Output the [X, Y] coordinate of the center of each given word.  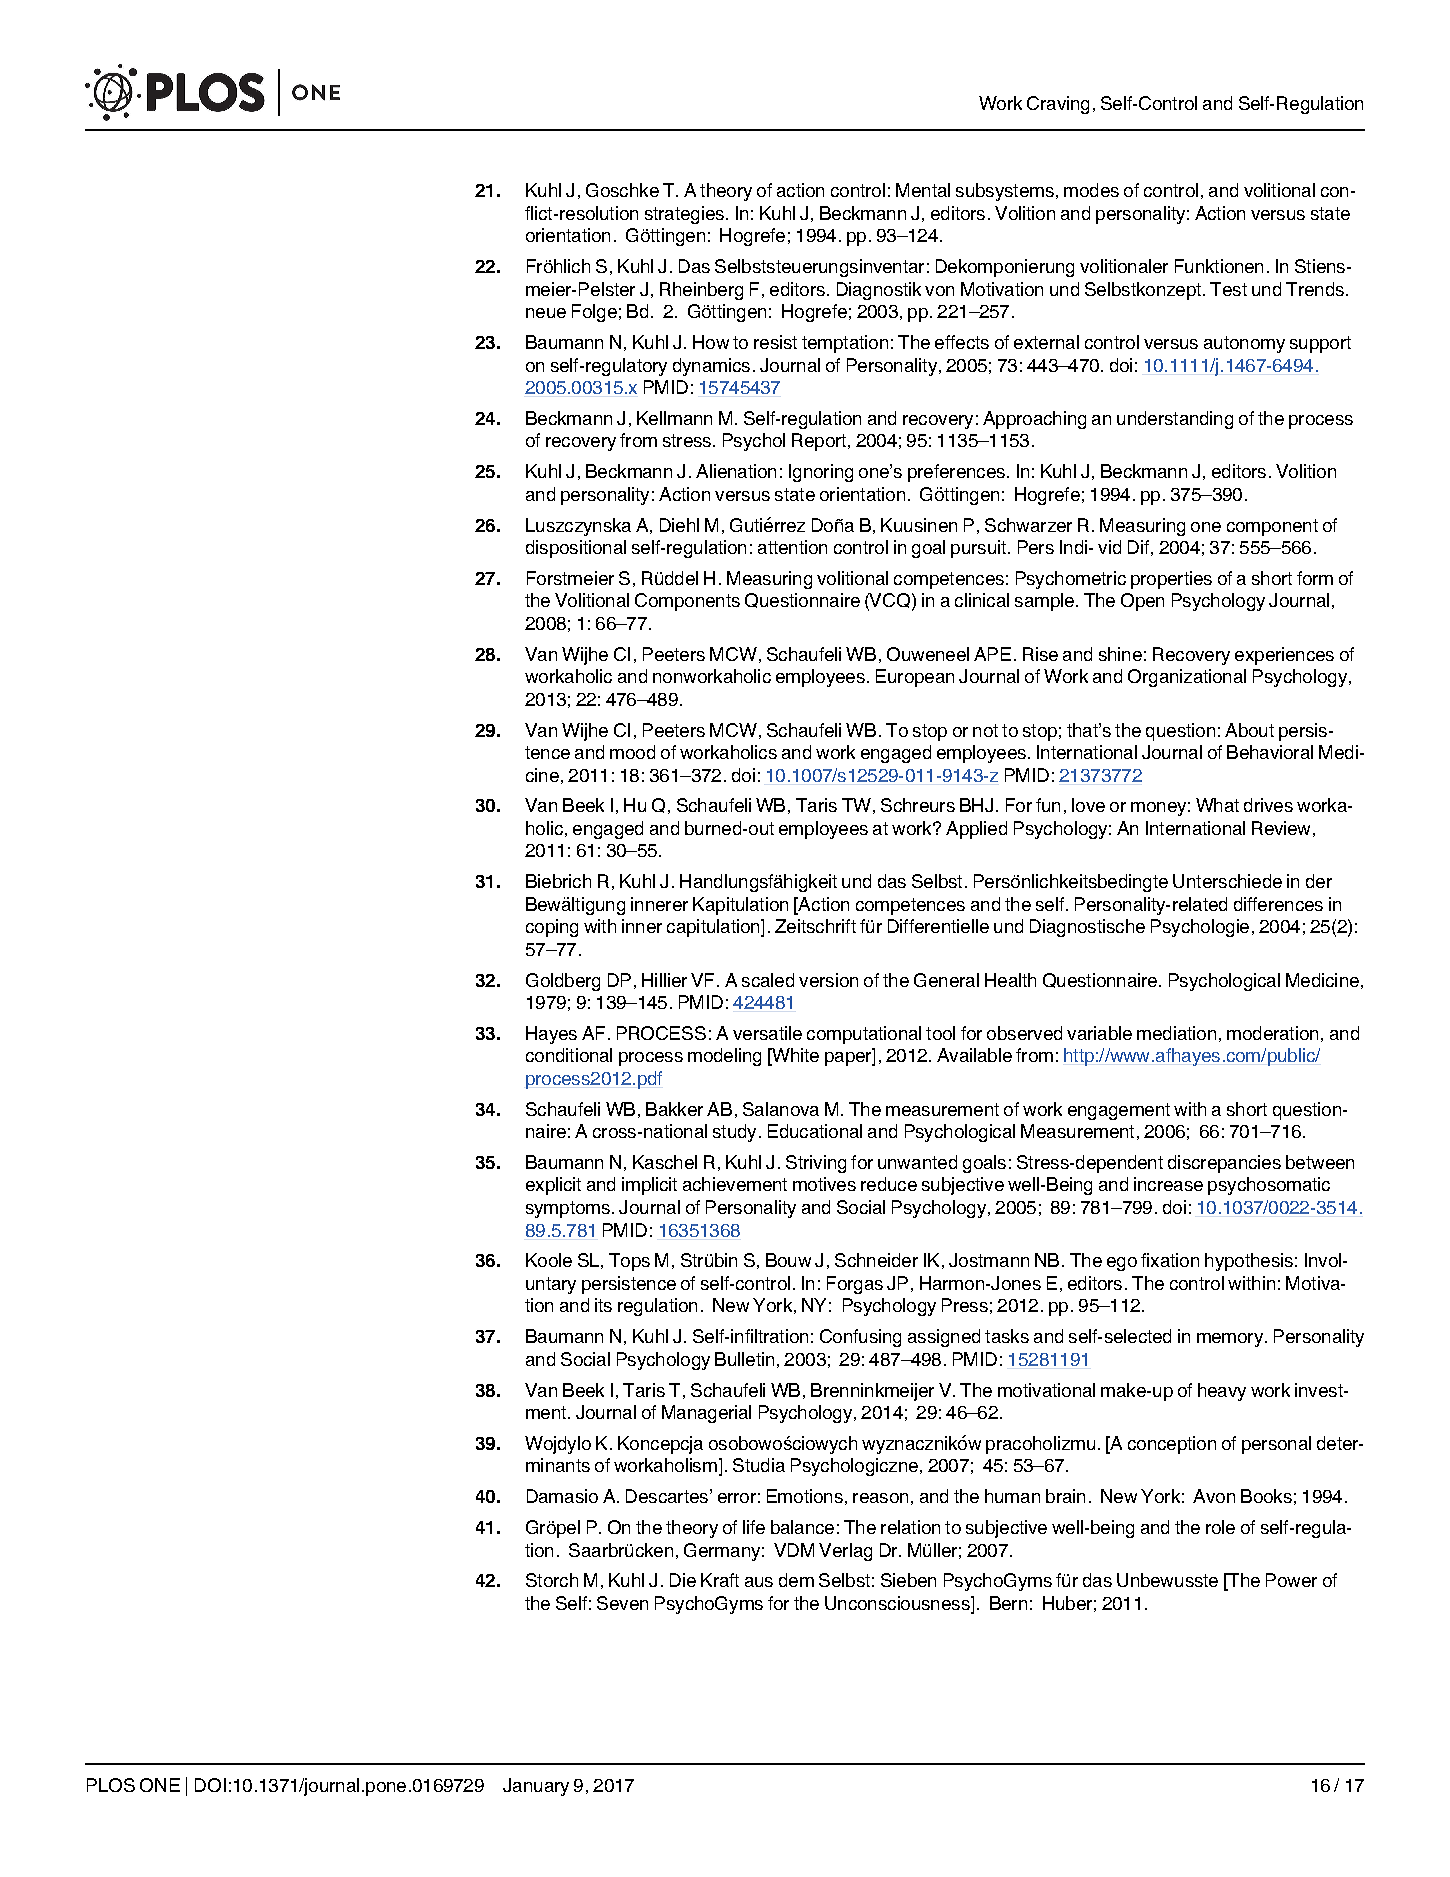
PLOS [111, 1785]
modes [1091, 190]
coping [552, 928]
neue [546, 313]
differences [1278, 904]
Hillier [664, 980]
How [711, 342]
